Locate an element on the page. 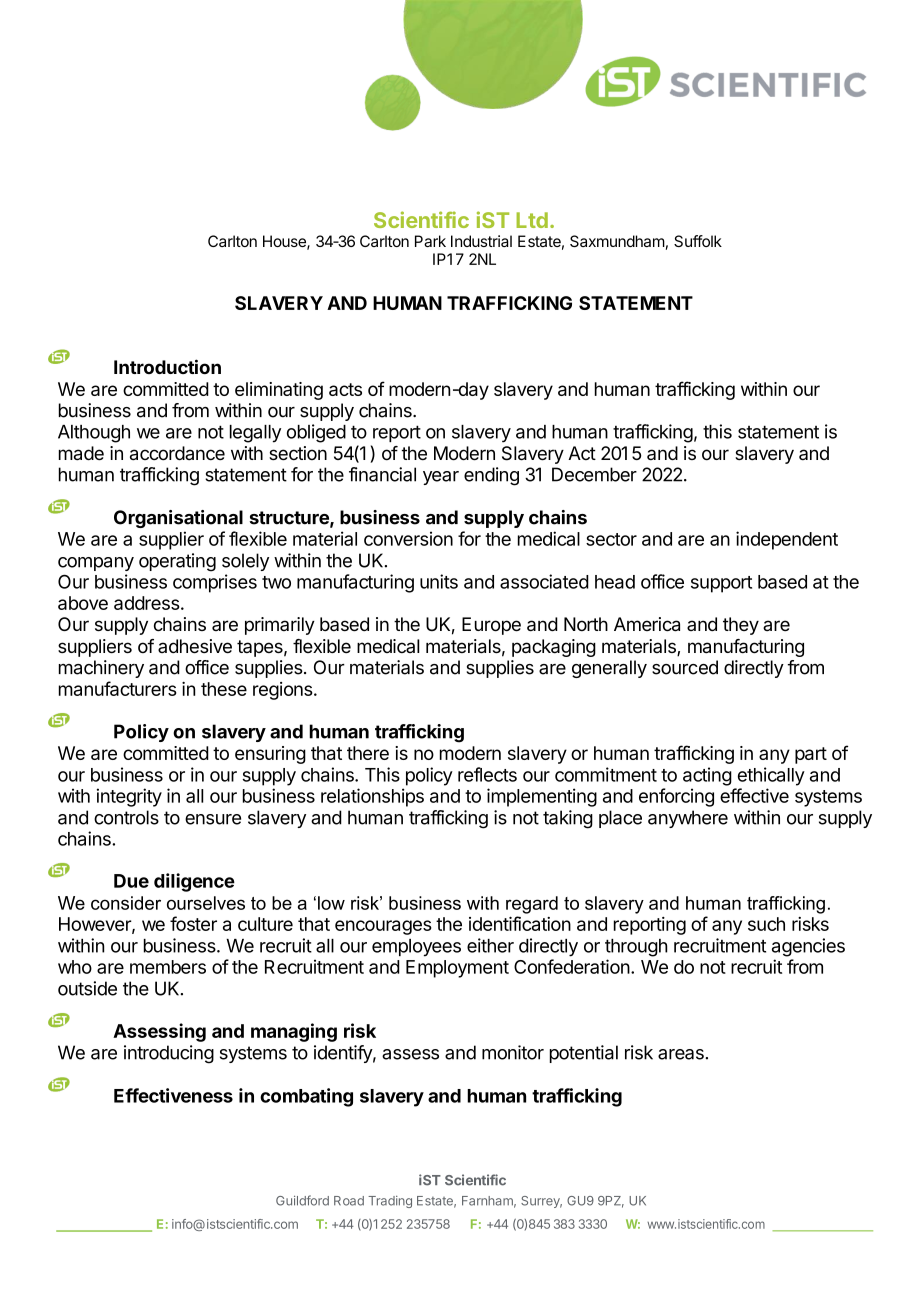 The height and width of the image is (1307, 924). Guildford is located at coordinates (302, 1200).
